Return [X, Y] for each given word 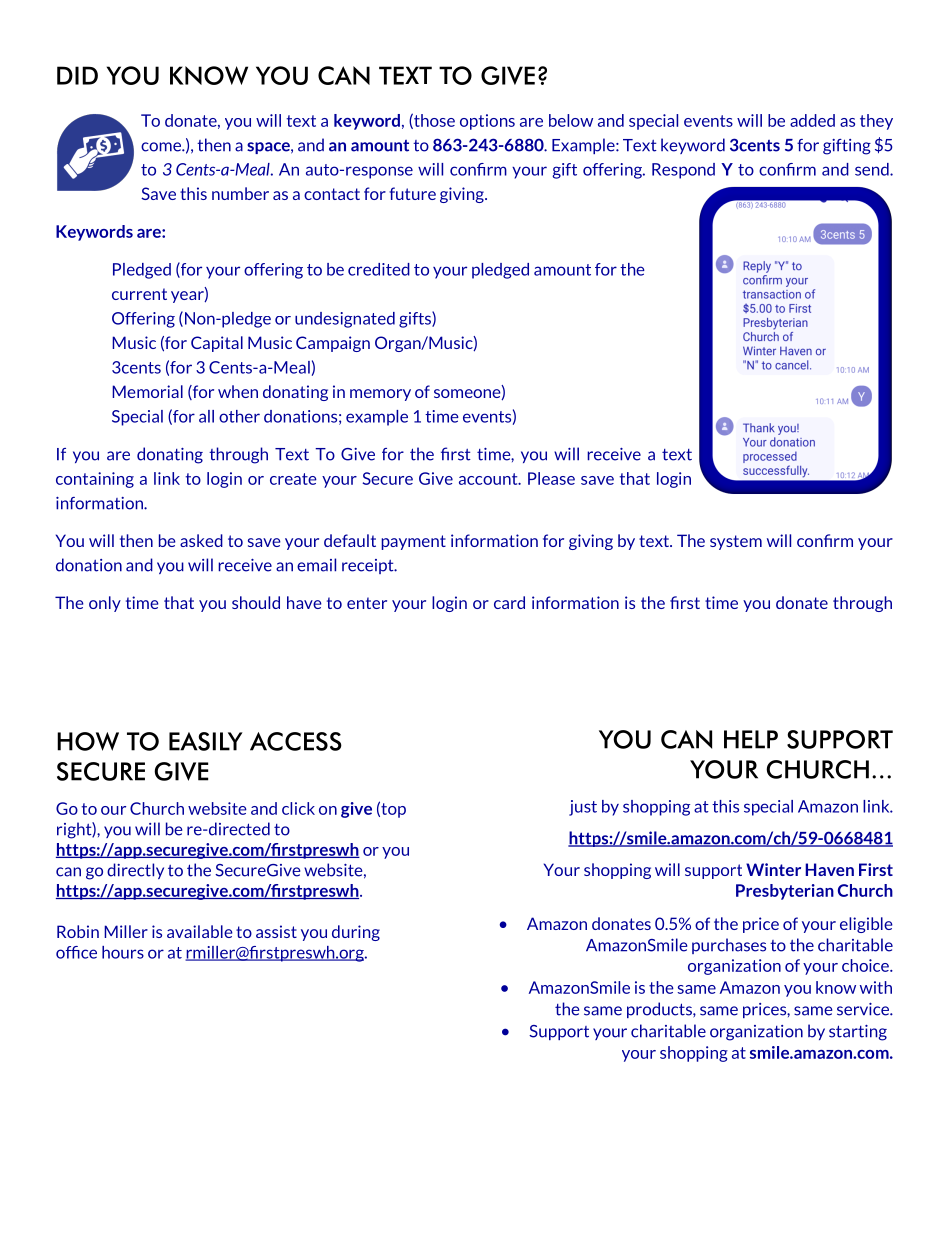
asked [201, 540]
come [162, 147]
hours [123, 952]
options [487, 122]
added [812, 120]
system [736, 542]
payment [413, 542]
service [864, 1009]
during [356, 933]
